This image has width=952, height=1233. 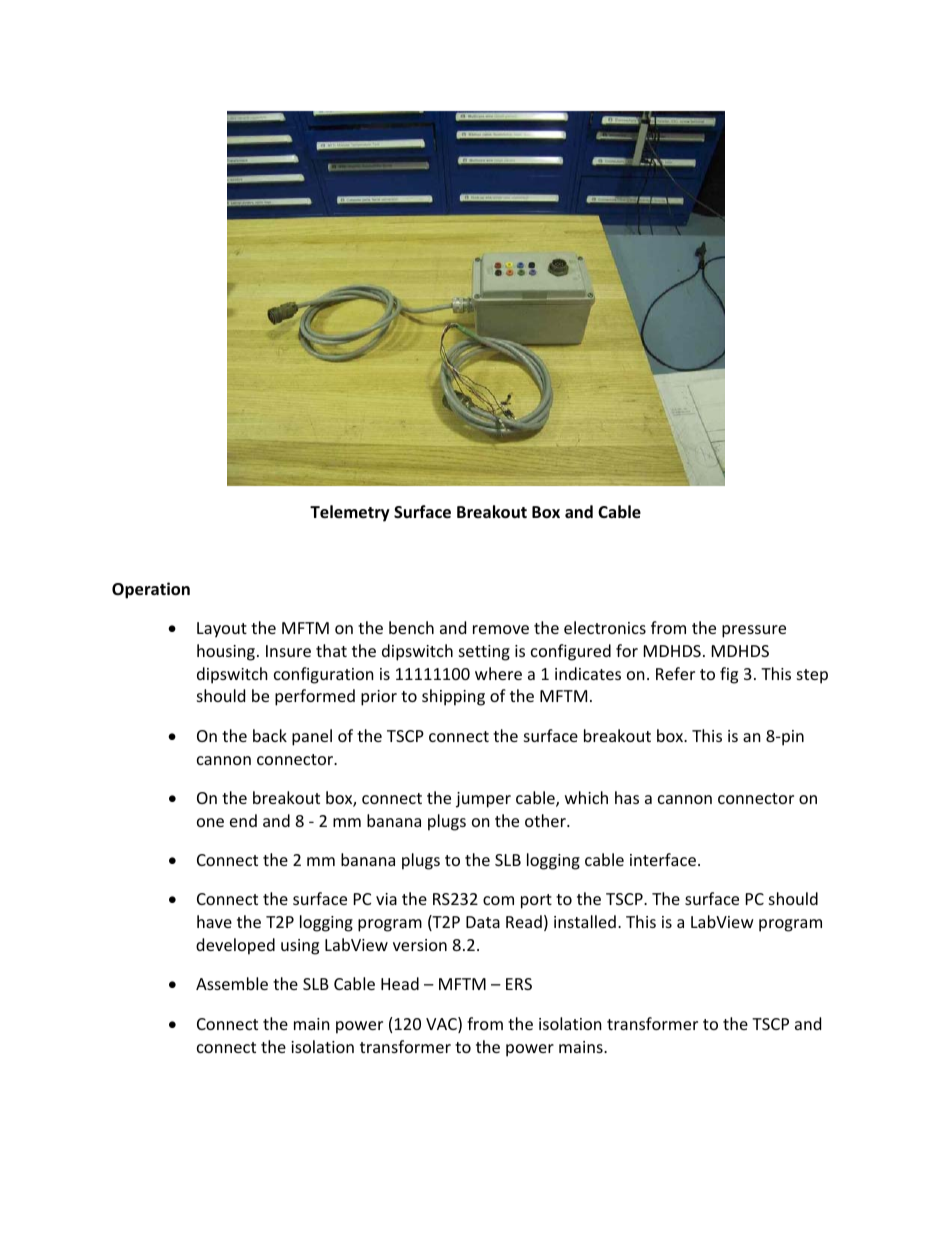 What do you see at coordinates (501, 629) in the image?
I see `remove` at bounding box center [501, 629].
